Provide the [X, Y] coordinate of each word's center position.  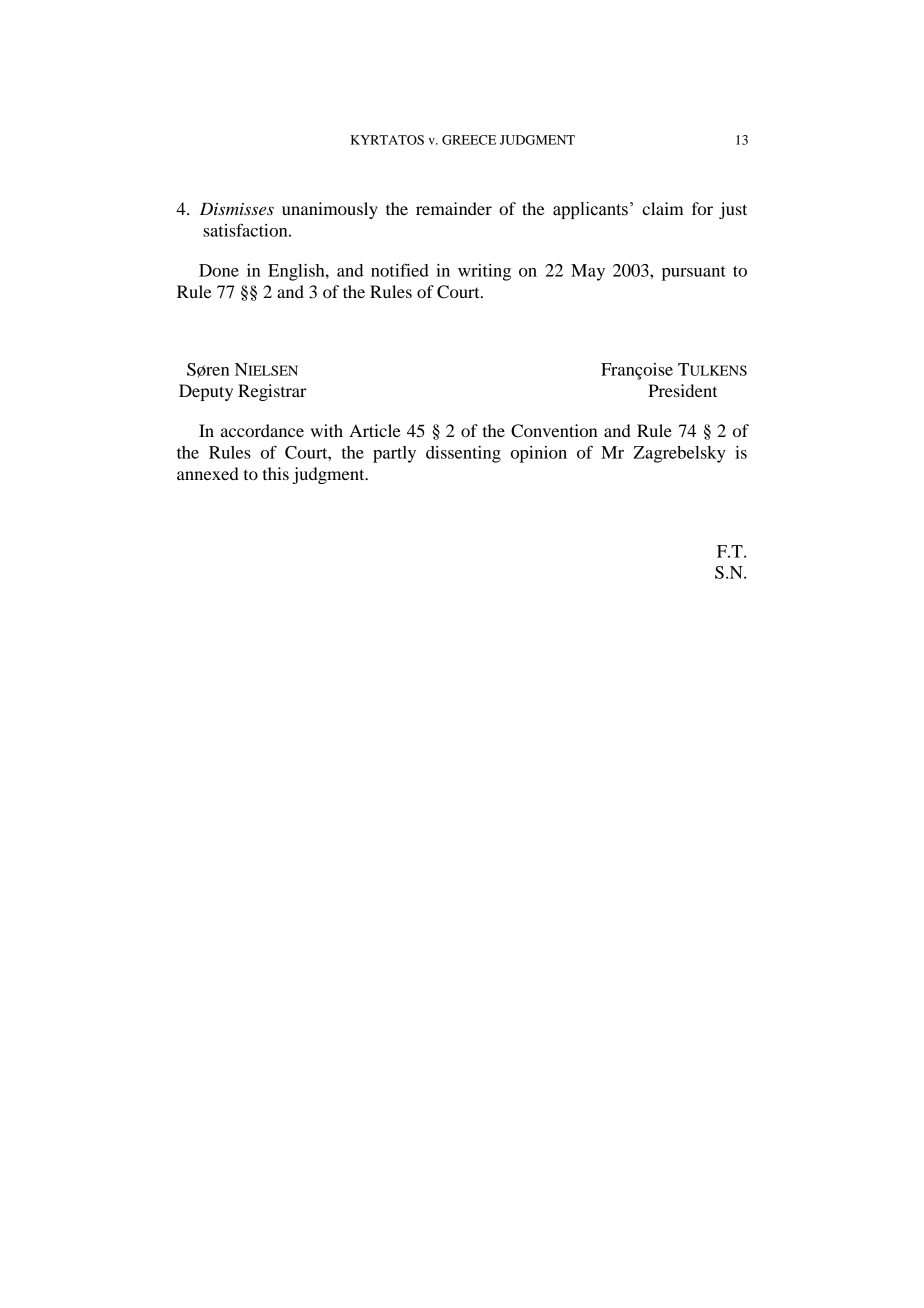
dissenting [463, 454]
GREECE [469, 140]
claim [663, 208]
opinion [539, 454]
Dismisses [237, 209]
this [276, 473]
